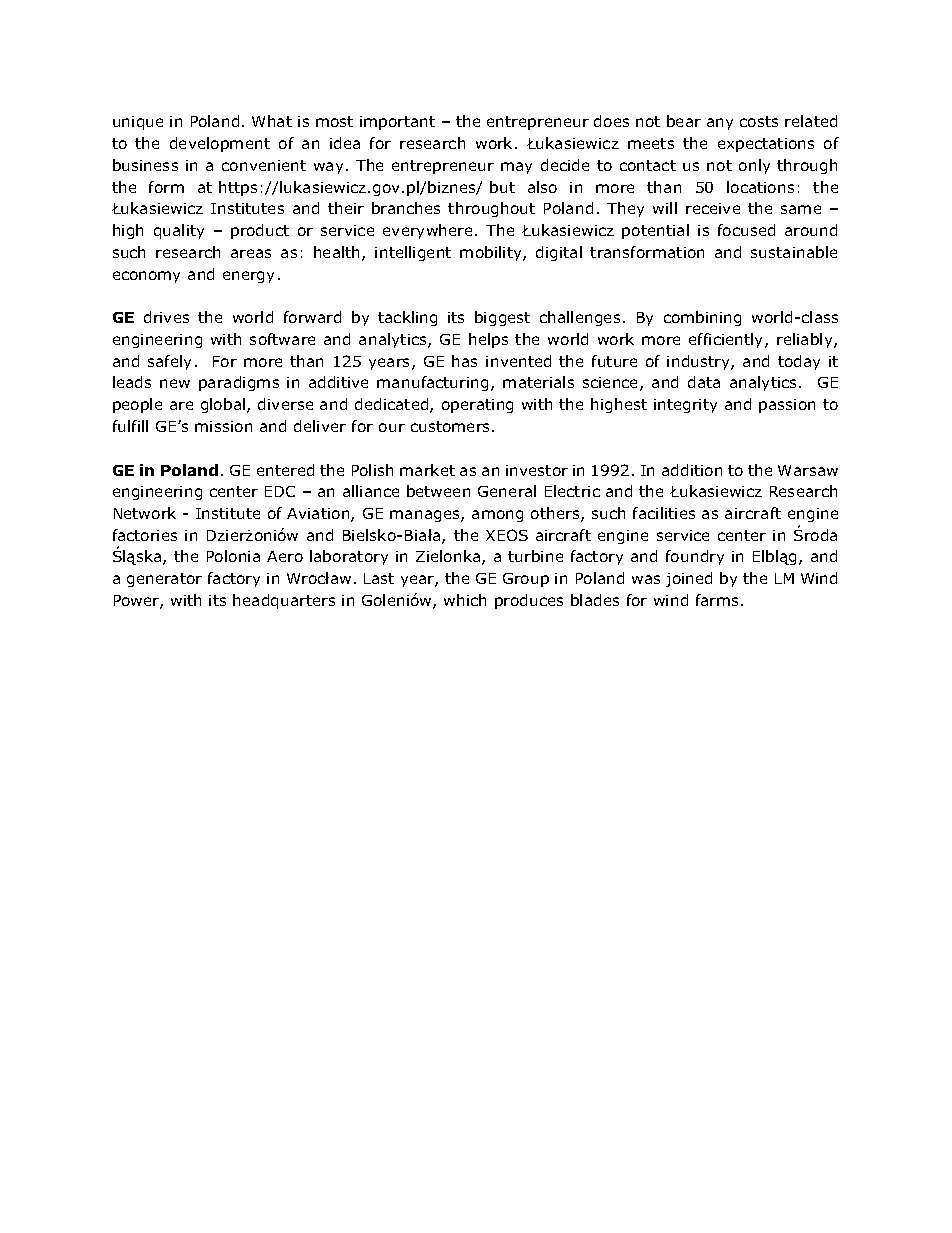 This page has height=1233, width=952. Describe the element at coordinates (285, 470) in the page. I see `entered` at that location.
